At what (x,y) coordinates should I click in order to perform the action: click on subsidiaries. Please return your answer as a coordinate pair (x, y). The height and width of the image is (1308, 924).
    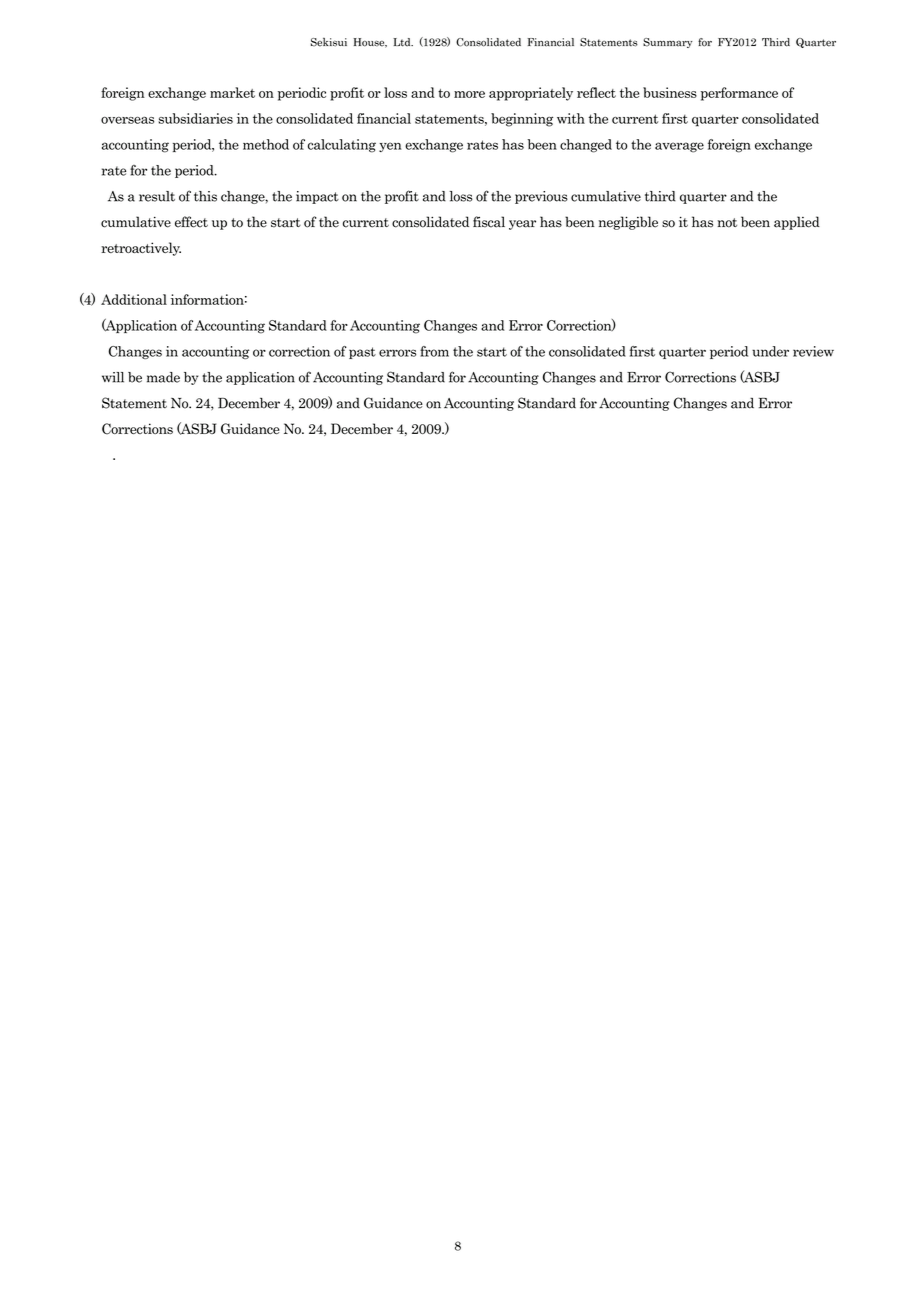
    Looking at the image, I should click on (195, 118).
